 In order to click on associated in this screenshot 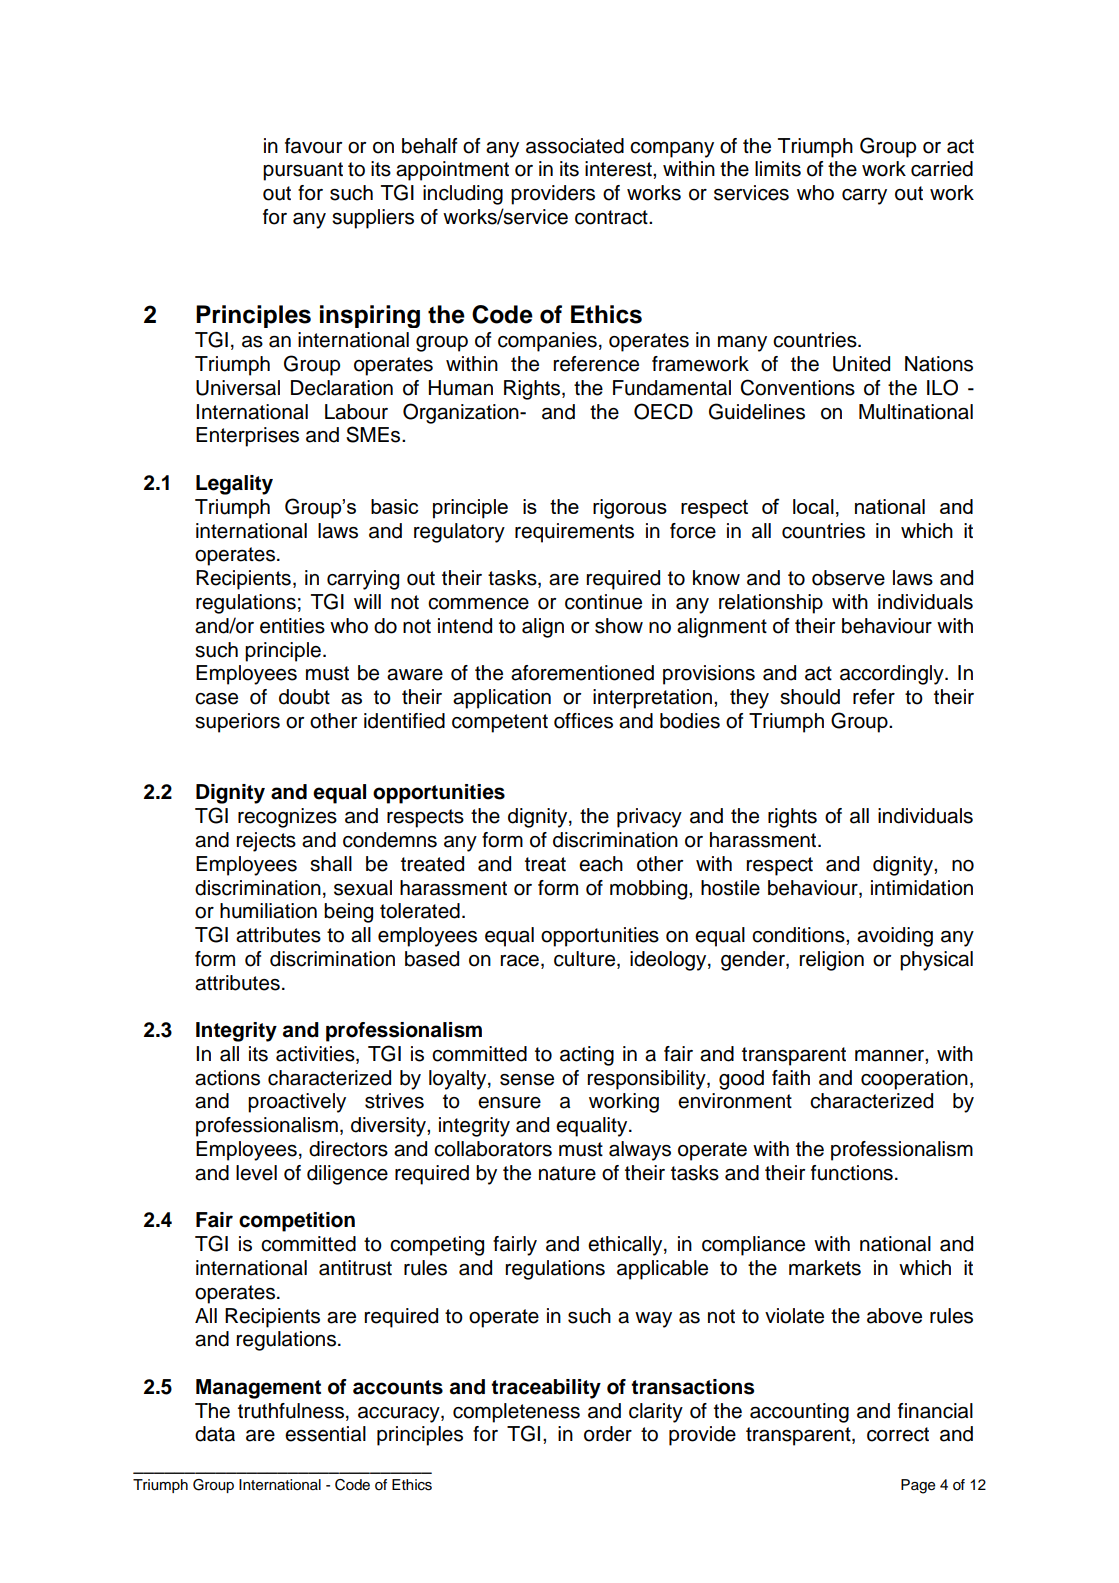, I will do `click(575, 146)`.
